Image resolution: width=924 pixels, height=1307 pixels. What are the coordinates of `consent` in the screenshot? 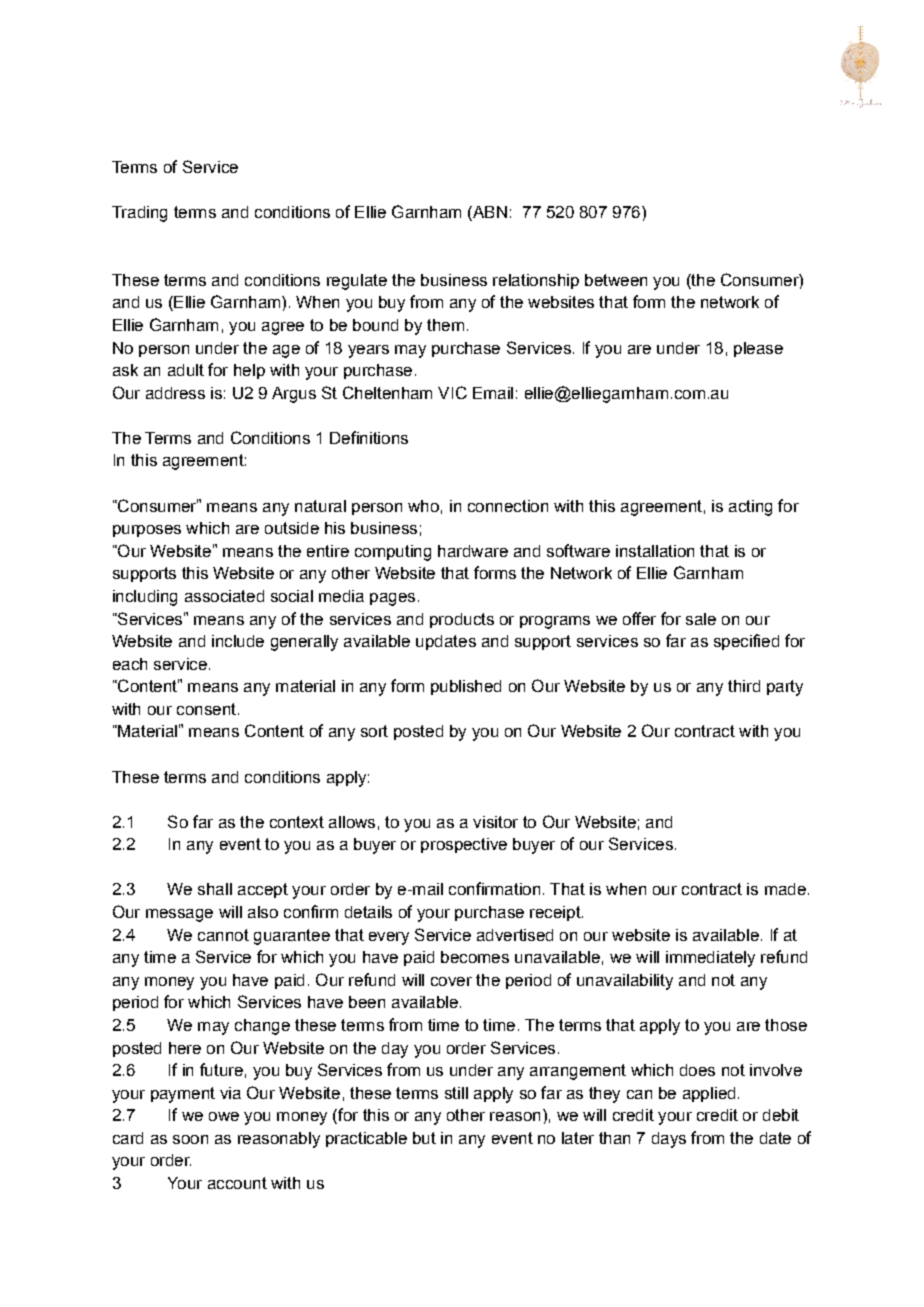 It's located at (206, 709).
